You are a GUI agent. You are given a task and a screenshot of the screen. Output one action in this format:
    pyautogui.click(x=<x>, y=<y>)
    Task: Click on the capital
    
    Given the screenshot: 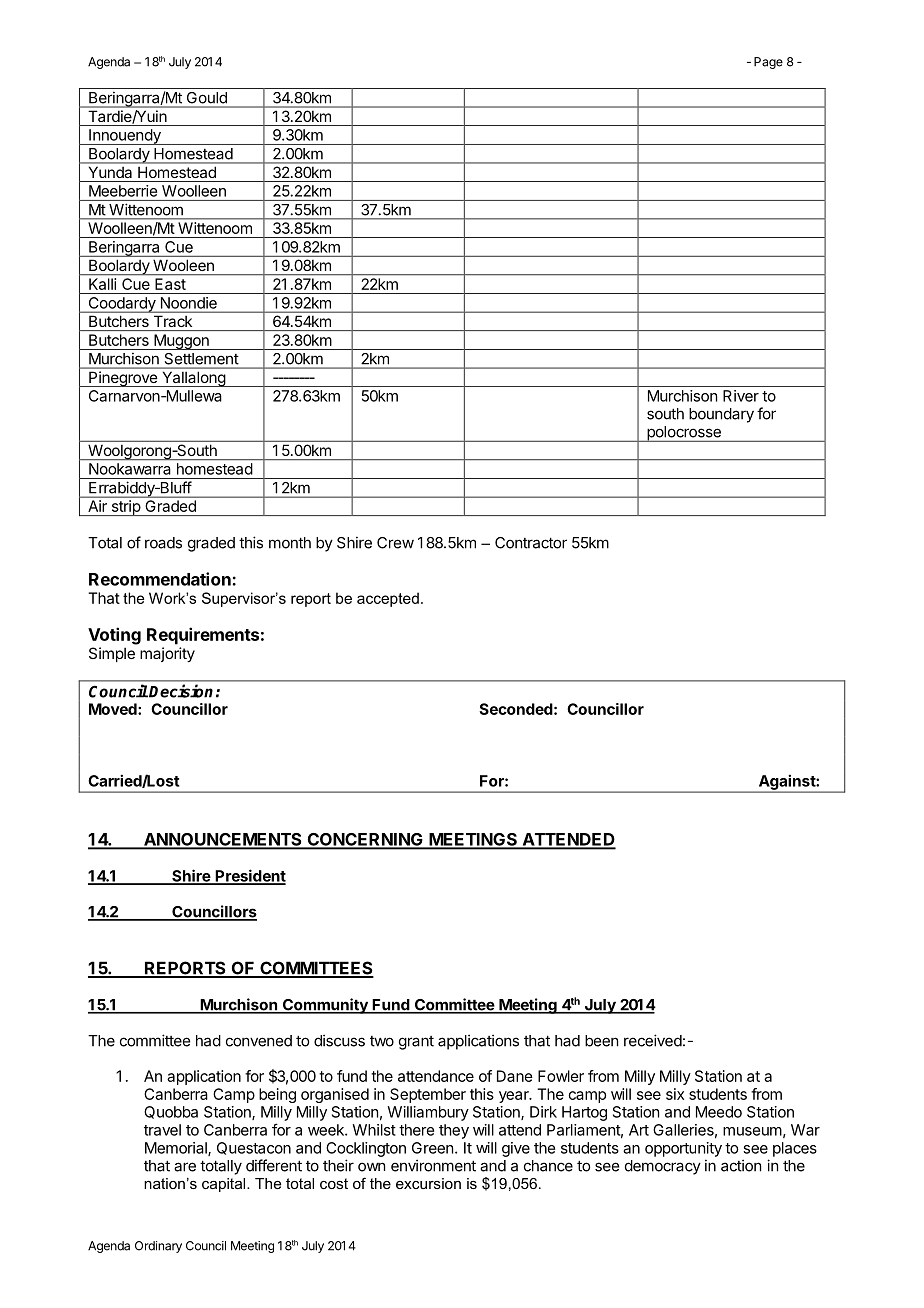 What is the action you would take?
    pyautogui.click(x=225, y=1185)
